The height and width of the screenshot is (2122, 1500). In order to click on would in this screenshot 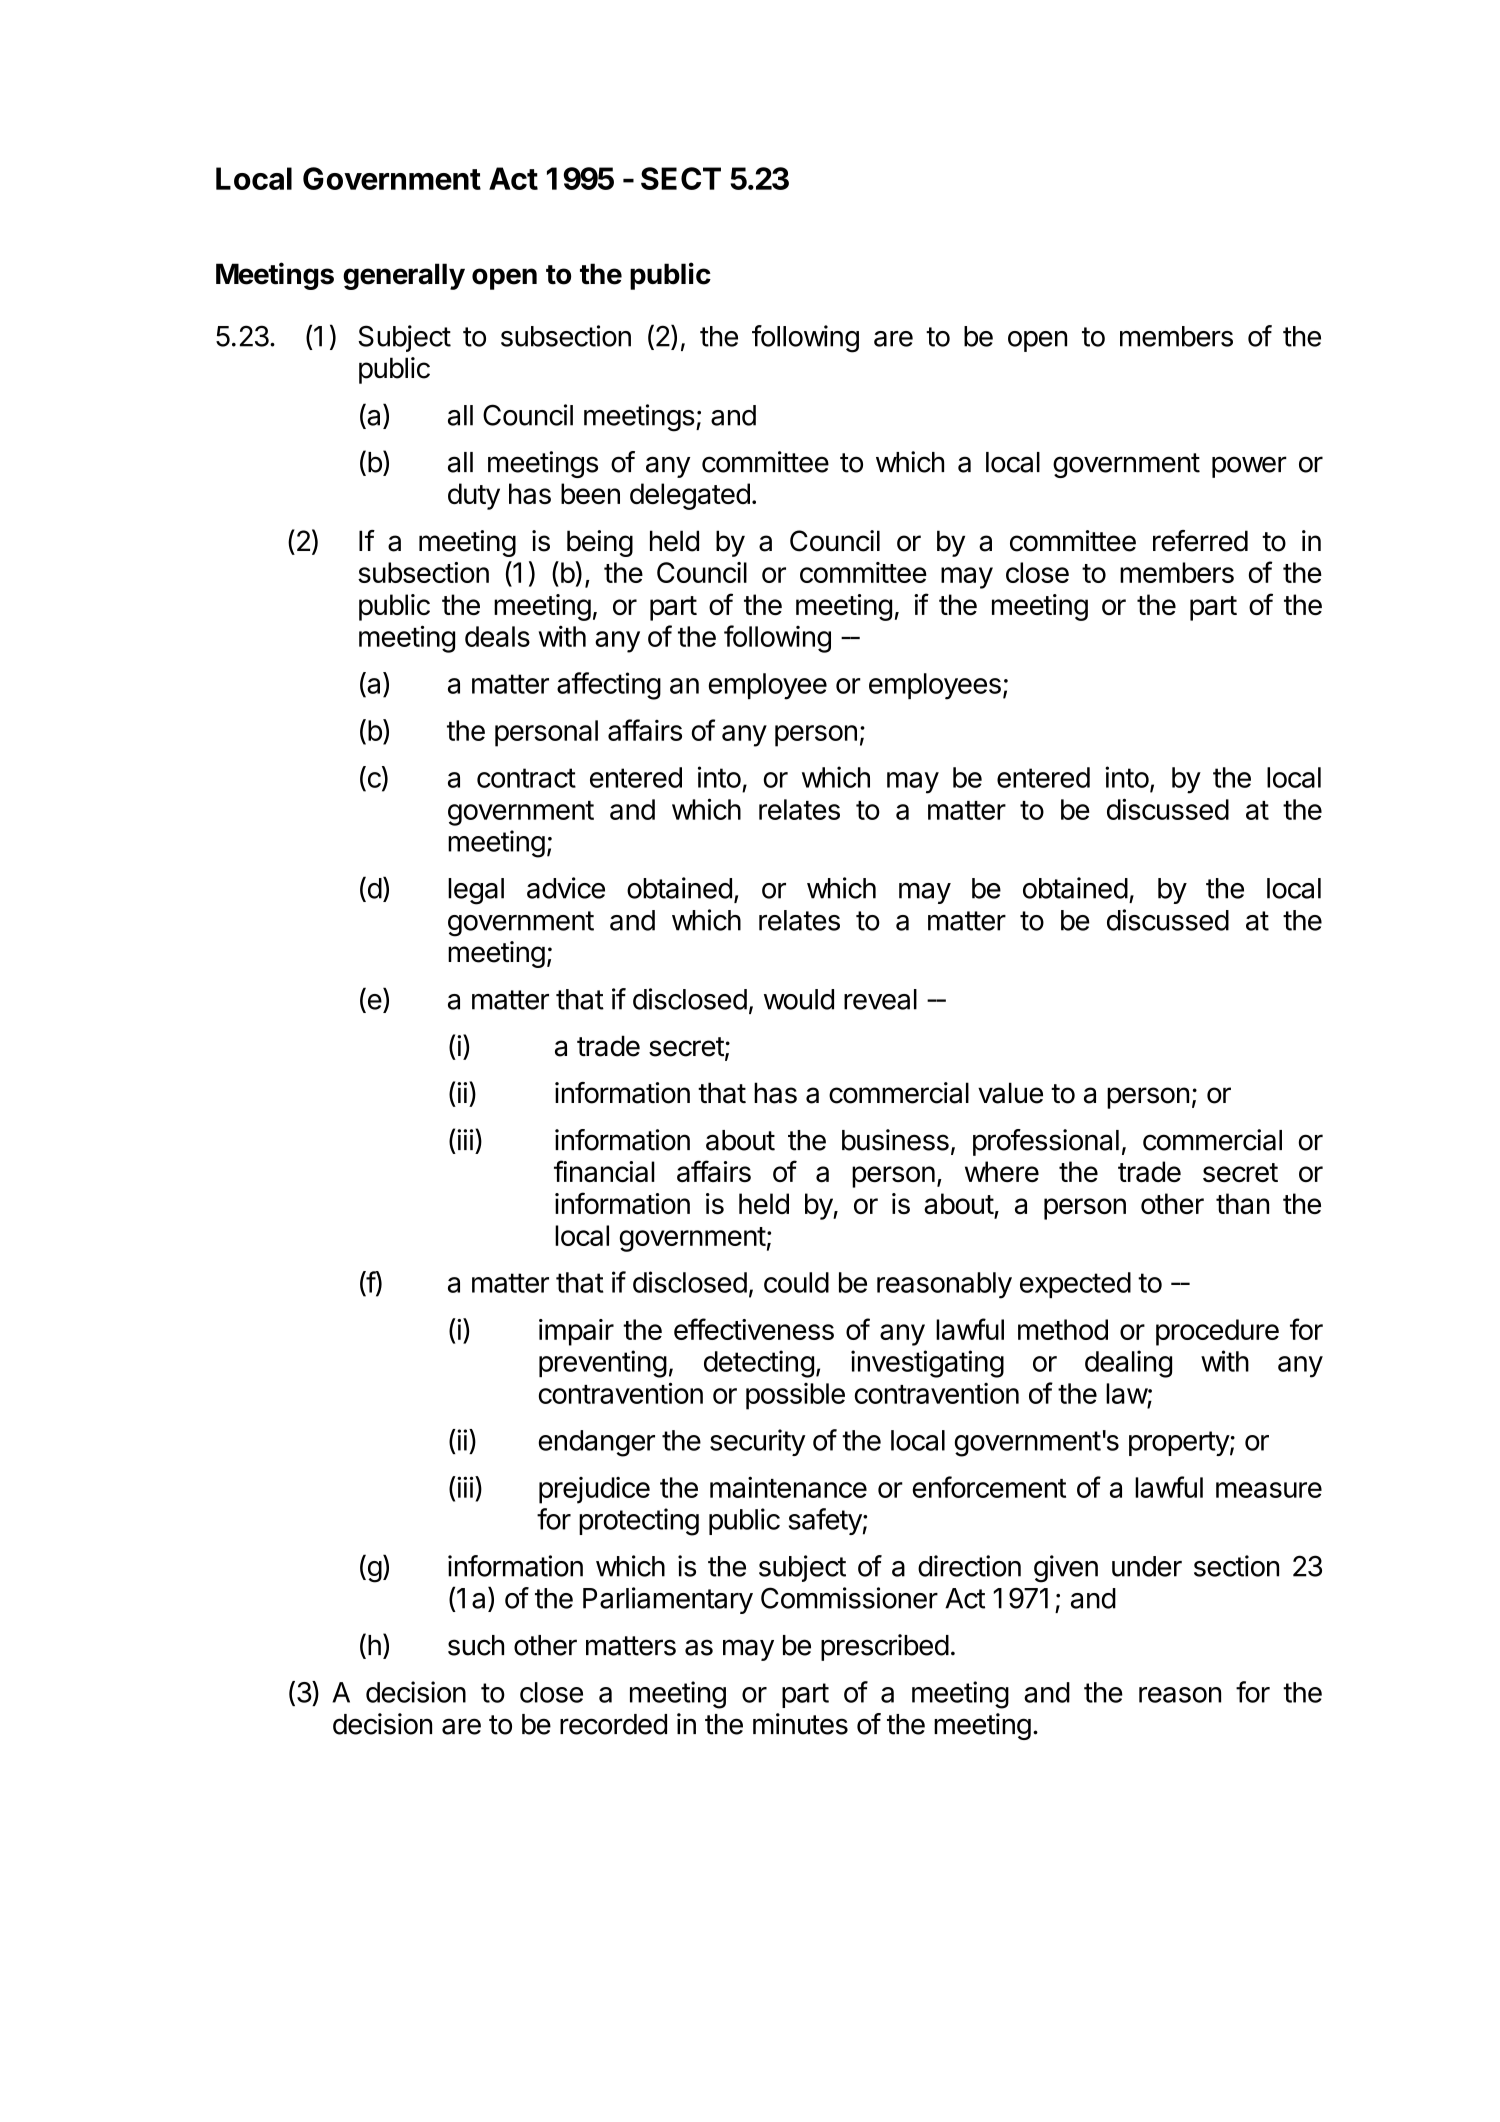, I will do `click(799, 999)`.
